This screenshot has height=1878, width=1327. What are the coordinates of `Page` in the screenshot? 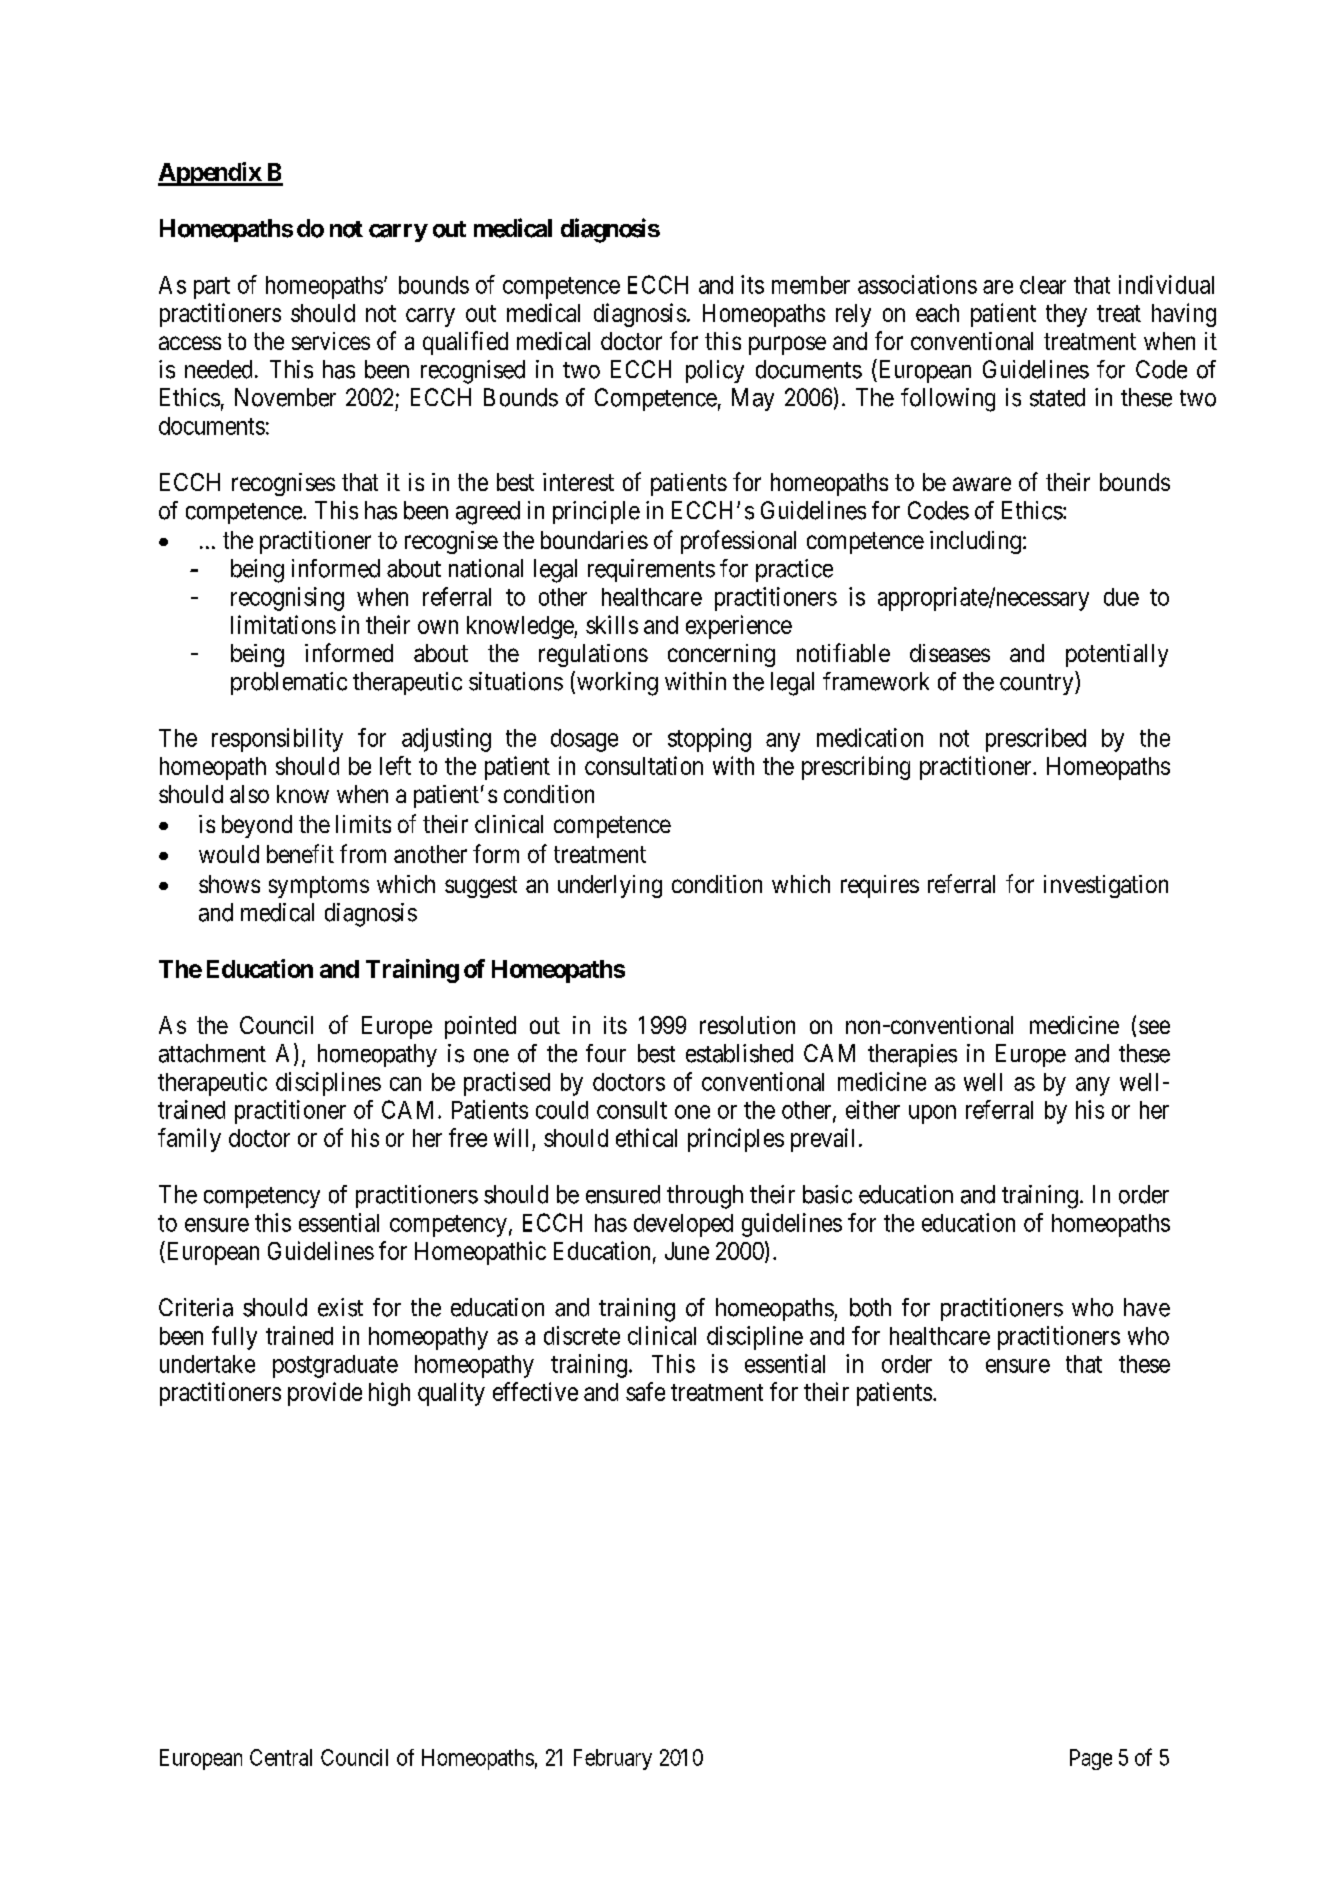 It's located at (1091, 1759).
